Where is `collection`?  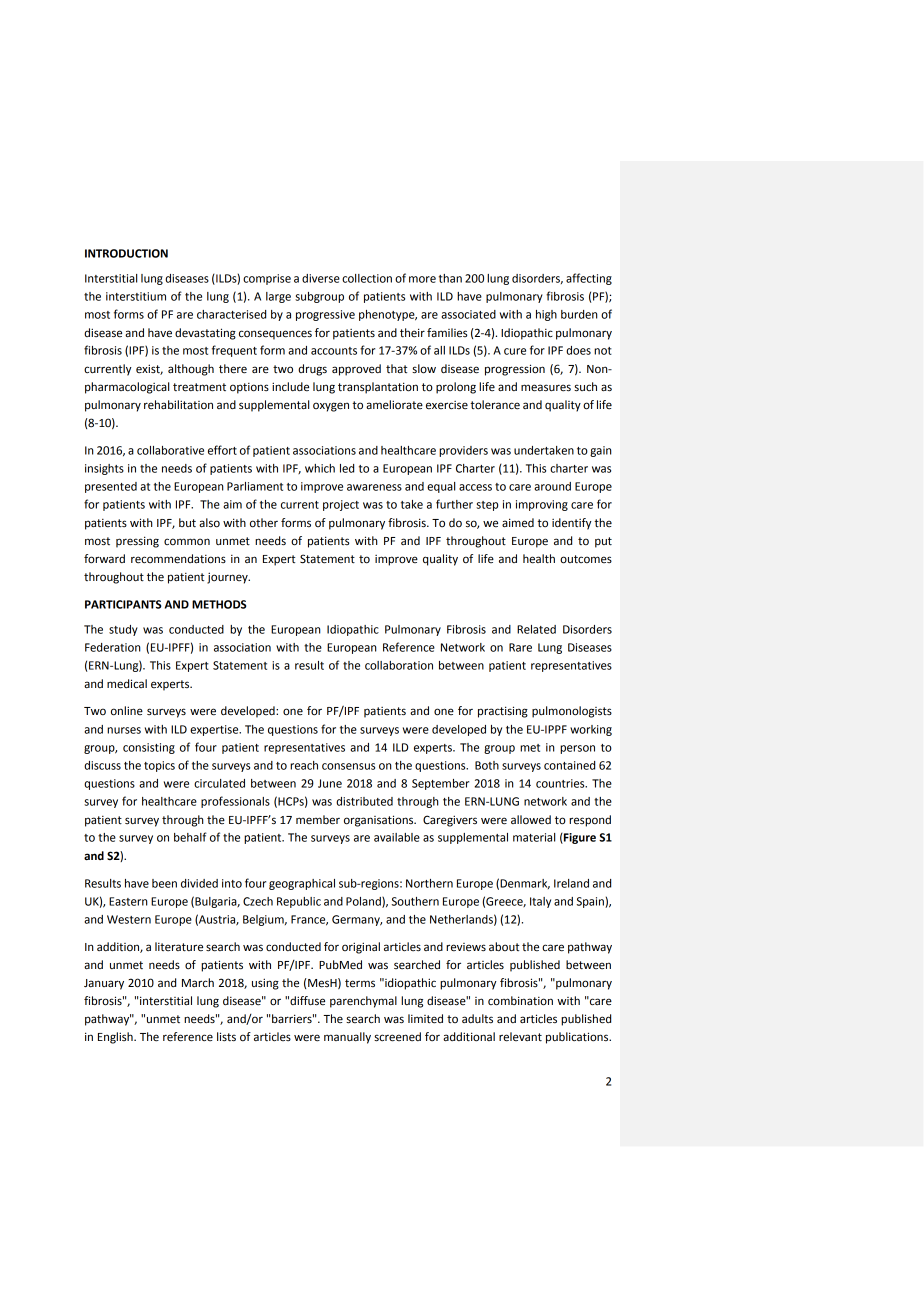 collection is located at coordinates (367, 278).
